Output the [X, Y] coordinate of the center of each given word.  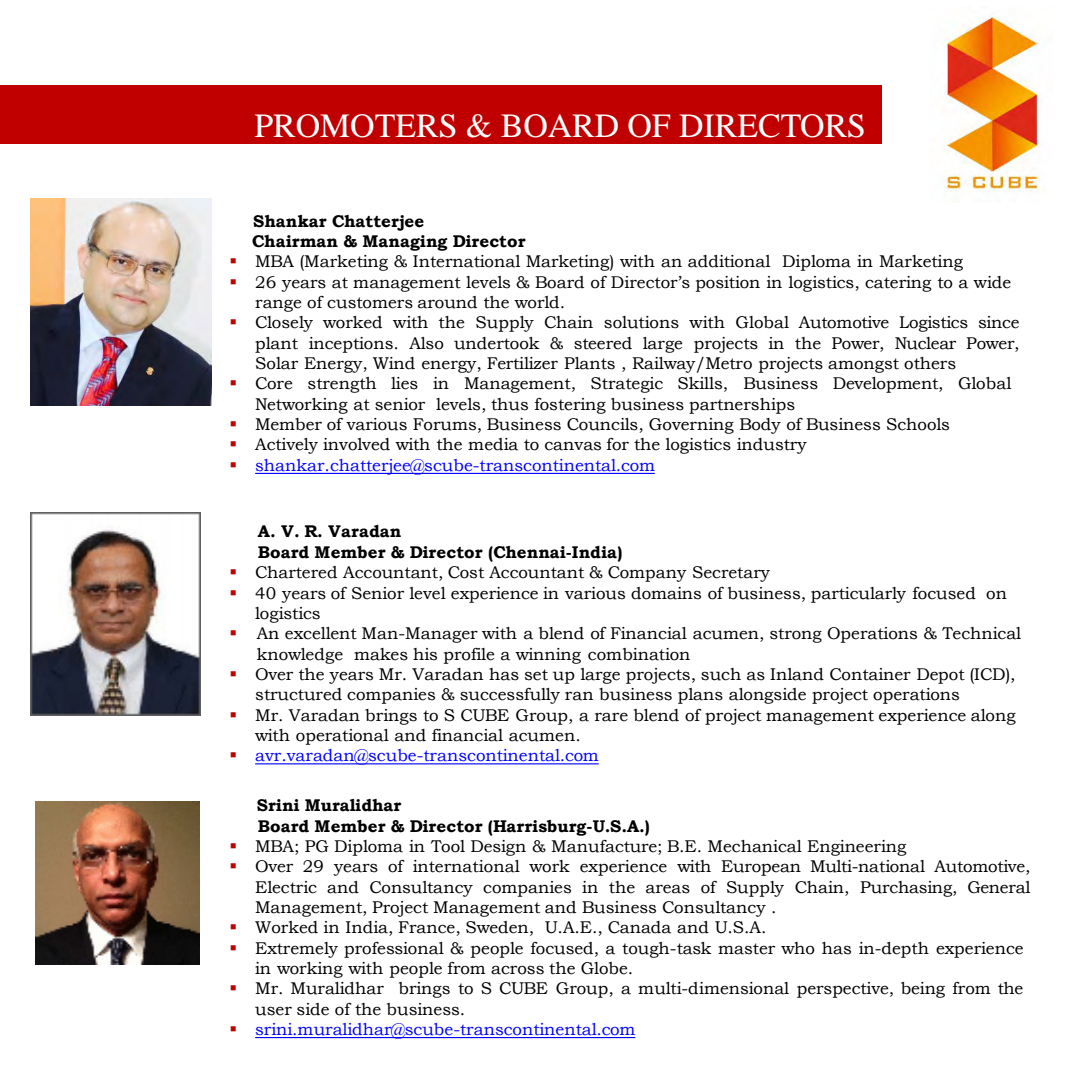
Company [647, 574]
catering [898, 284]
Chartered [296, 572]
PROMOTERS [355, 126]
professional [394, 950]
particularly [858, 595]
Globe [605, 968]
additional [729, 261]
